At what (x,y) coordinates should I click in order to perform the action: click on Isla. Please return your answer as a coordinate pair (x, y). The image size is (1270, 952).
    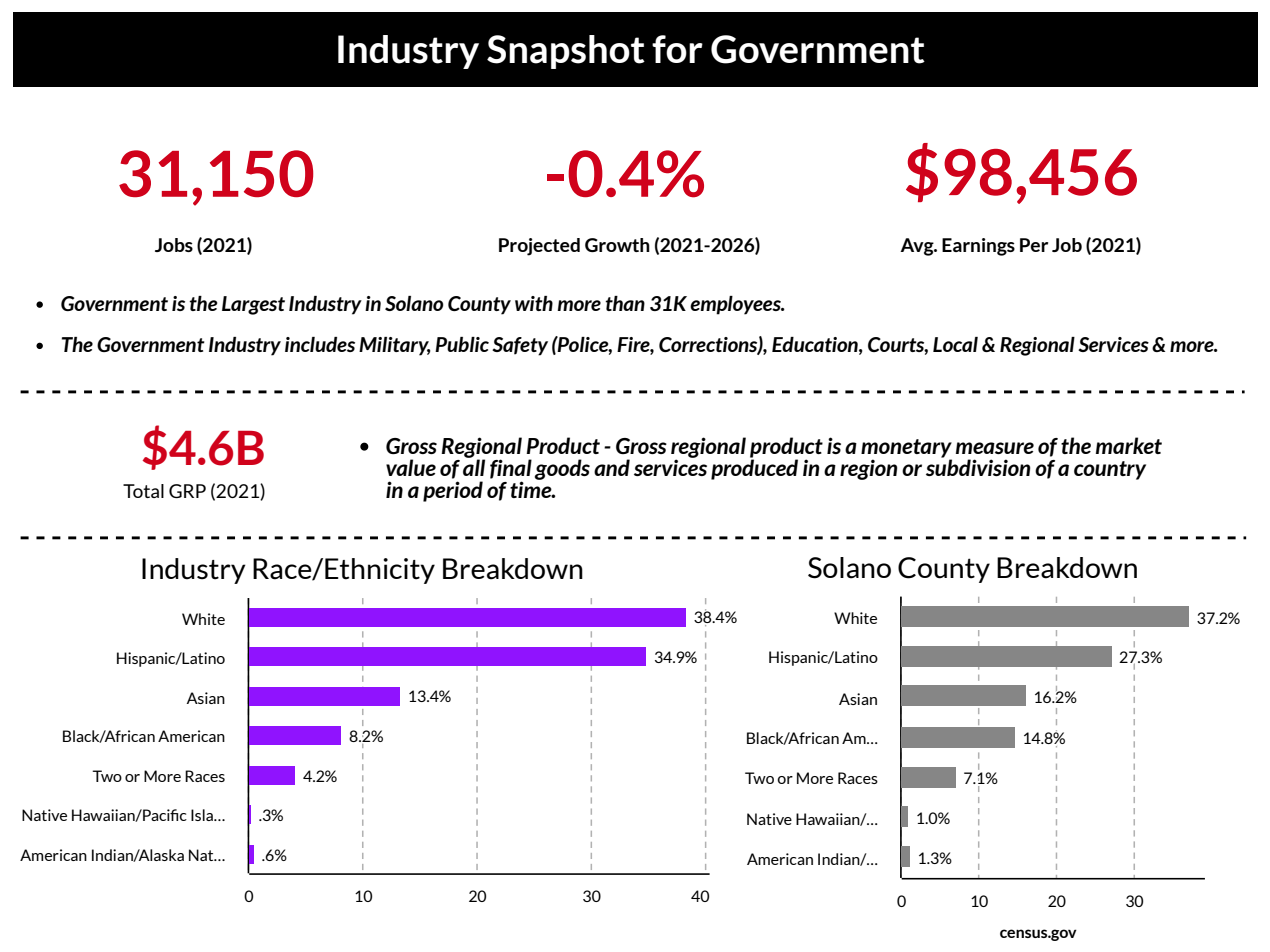
    Looking at the image, I should click on (203, 815).
